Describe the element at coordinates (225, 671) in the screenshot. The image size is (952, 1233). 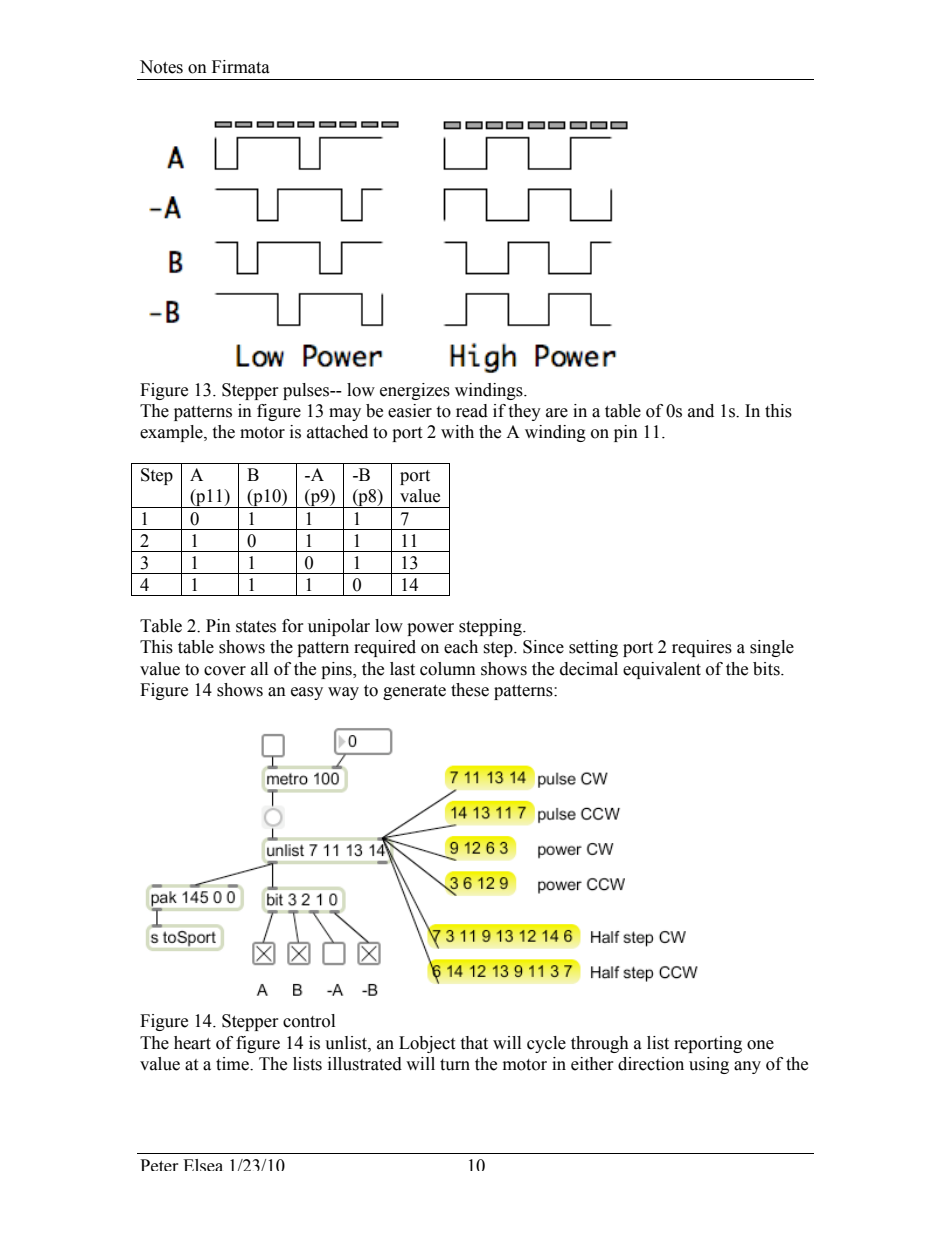
I see `cover` at that location.
